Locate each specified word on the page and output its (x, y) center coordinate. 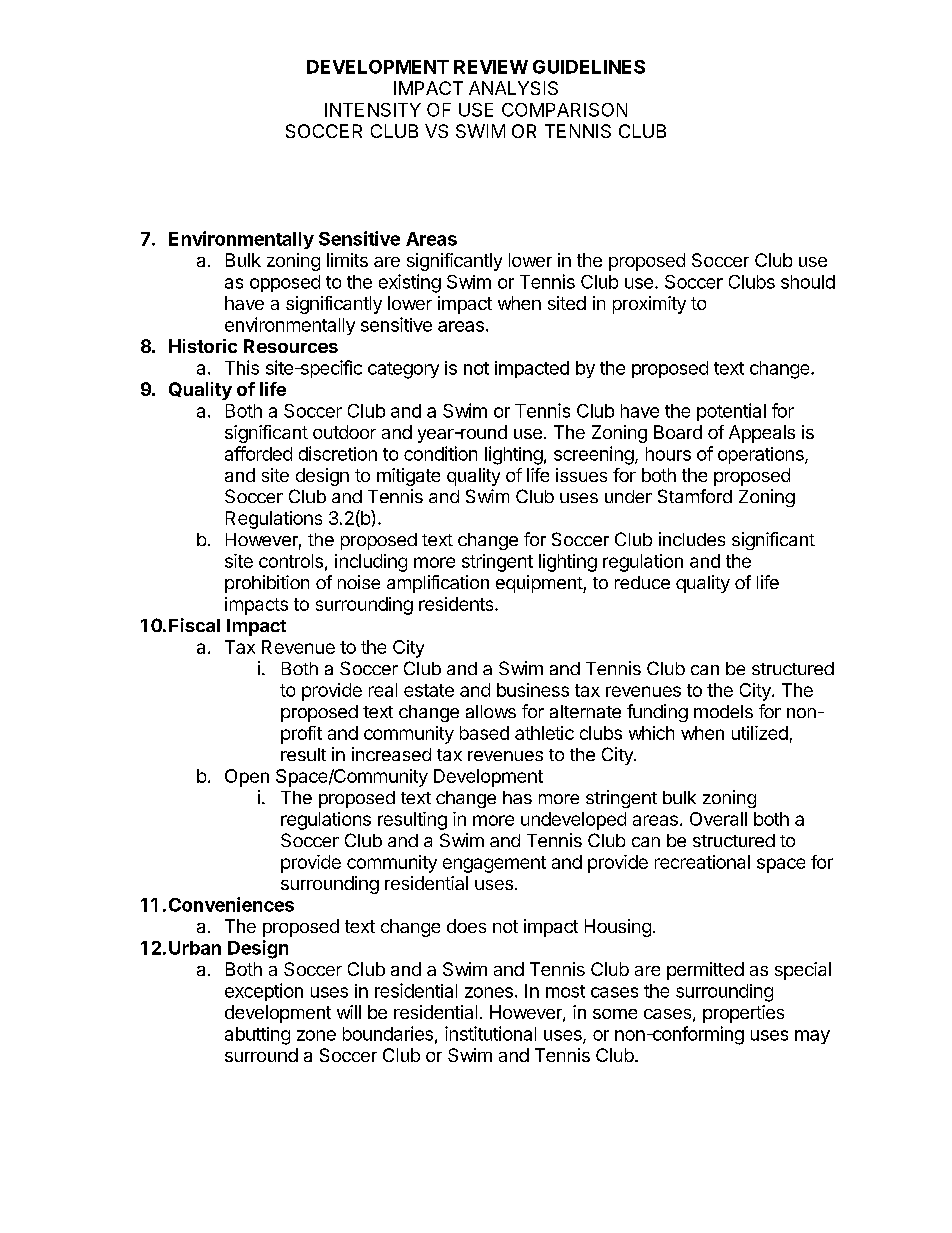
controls (291, 561)
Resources (291, 346)
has (517, 797)
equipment (540, 584)
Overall (718, 819)
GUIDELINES (589, 67)
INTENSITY (373, 110)
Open (247, 778)
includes (692, 539)
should (808, 282)
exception (264, 992)
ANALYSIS (513, 88)
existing (410, 283)
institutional (490, 1033)
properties (743, 1014)
